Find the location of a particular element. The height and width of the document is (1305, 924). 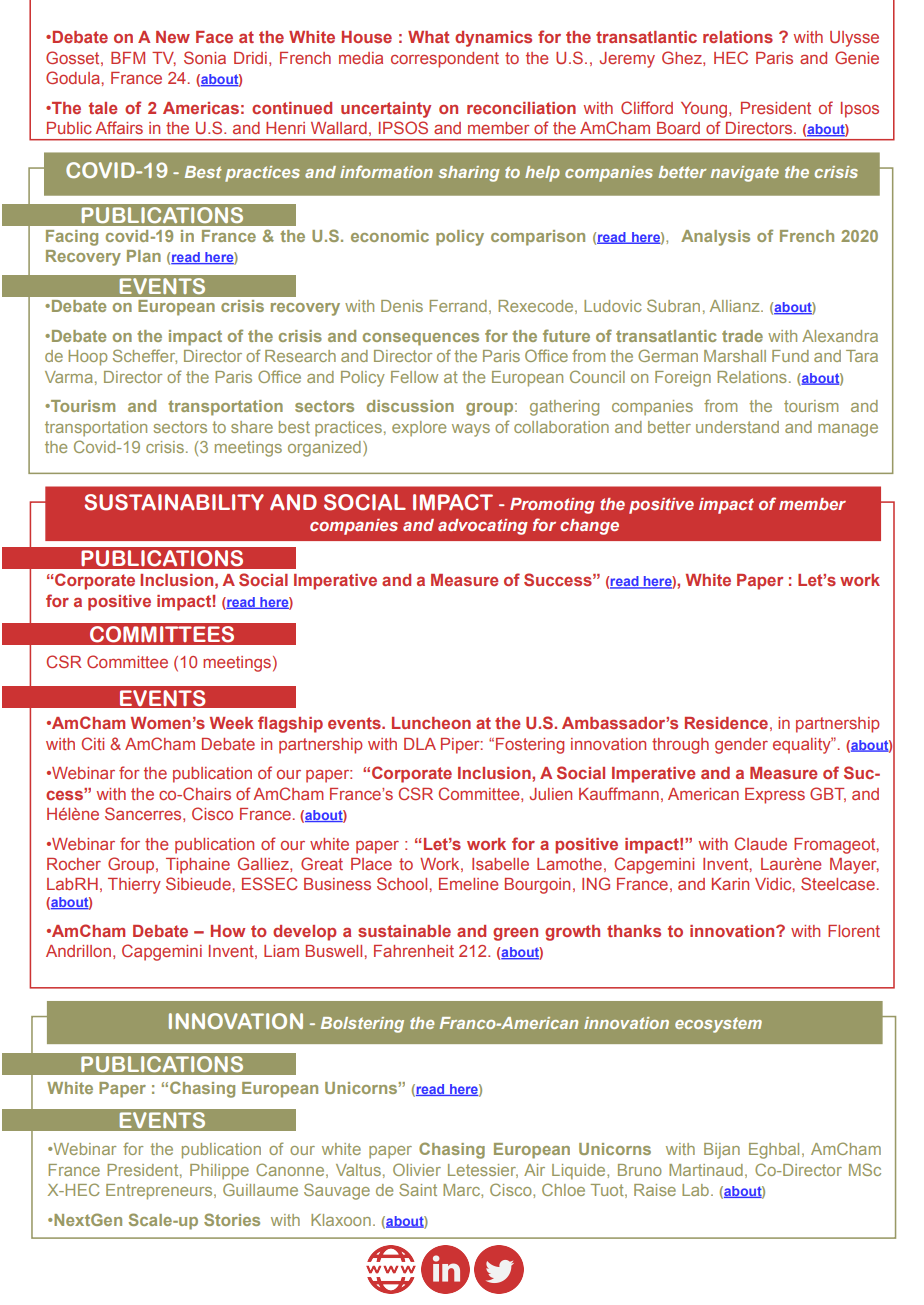

dynamics is located at coordinates (493, 39).
